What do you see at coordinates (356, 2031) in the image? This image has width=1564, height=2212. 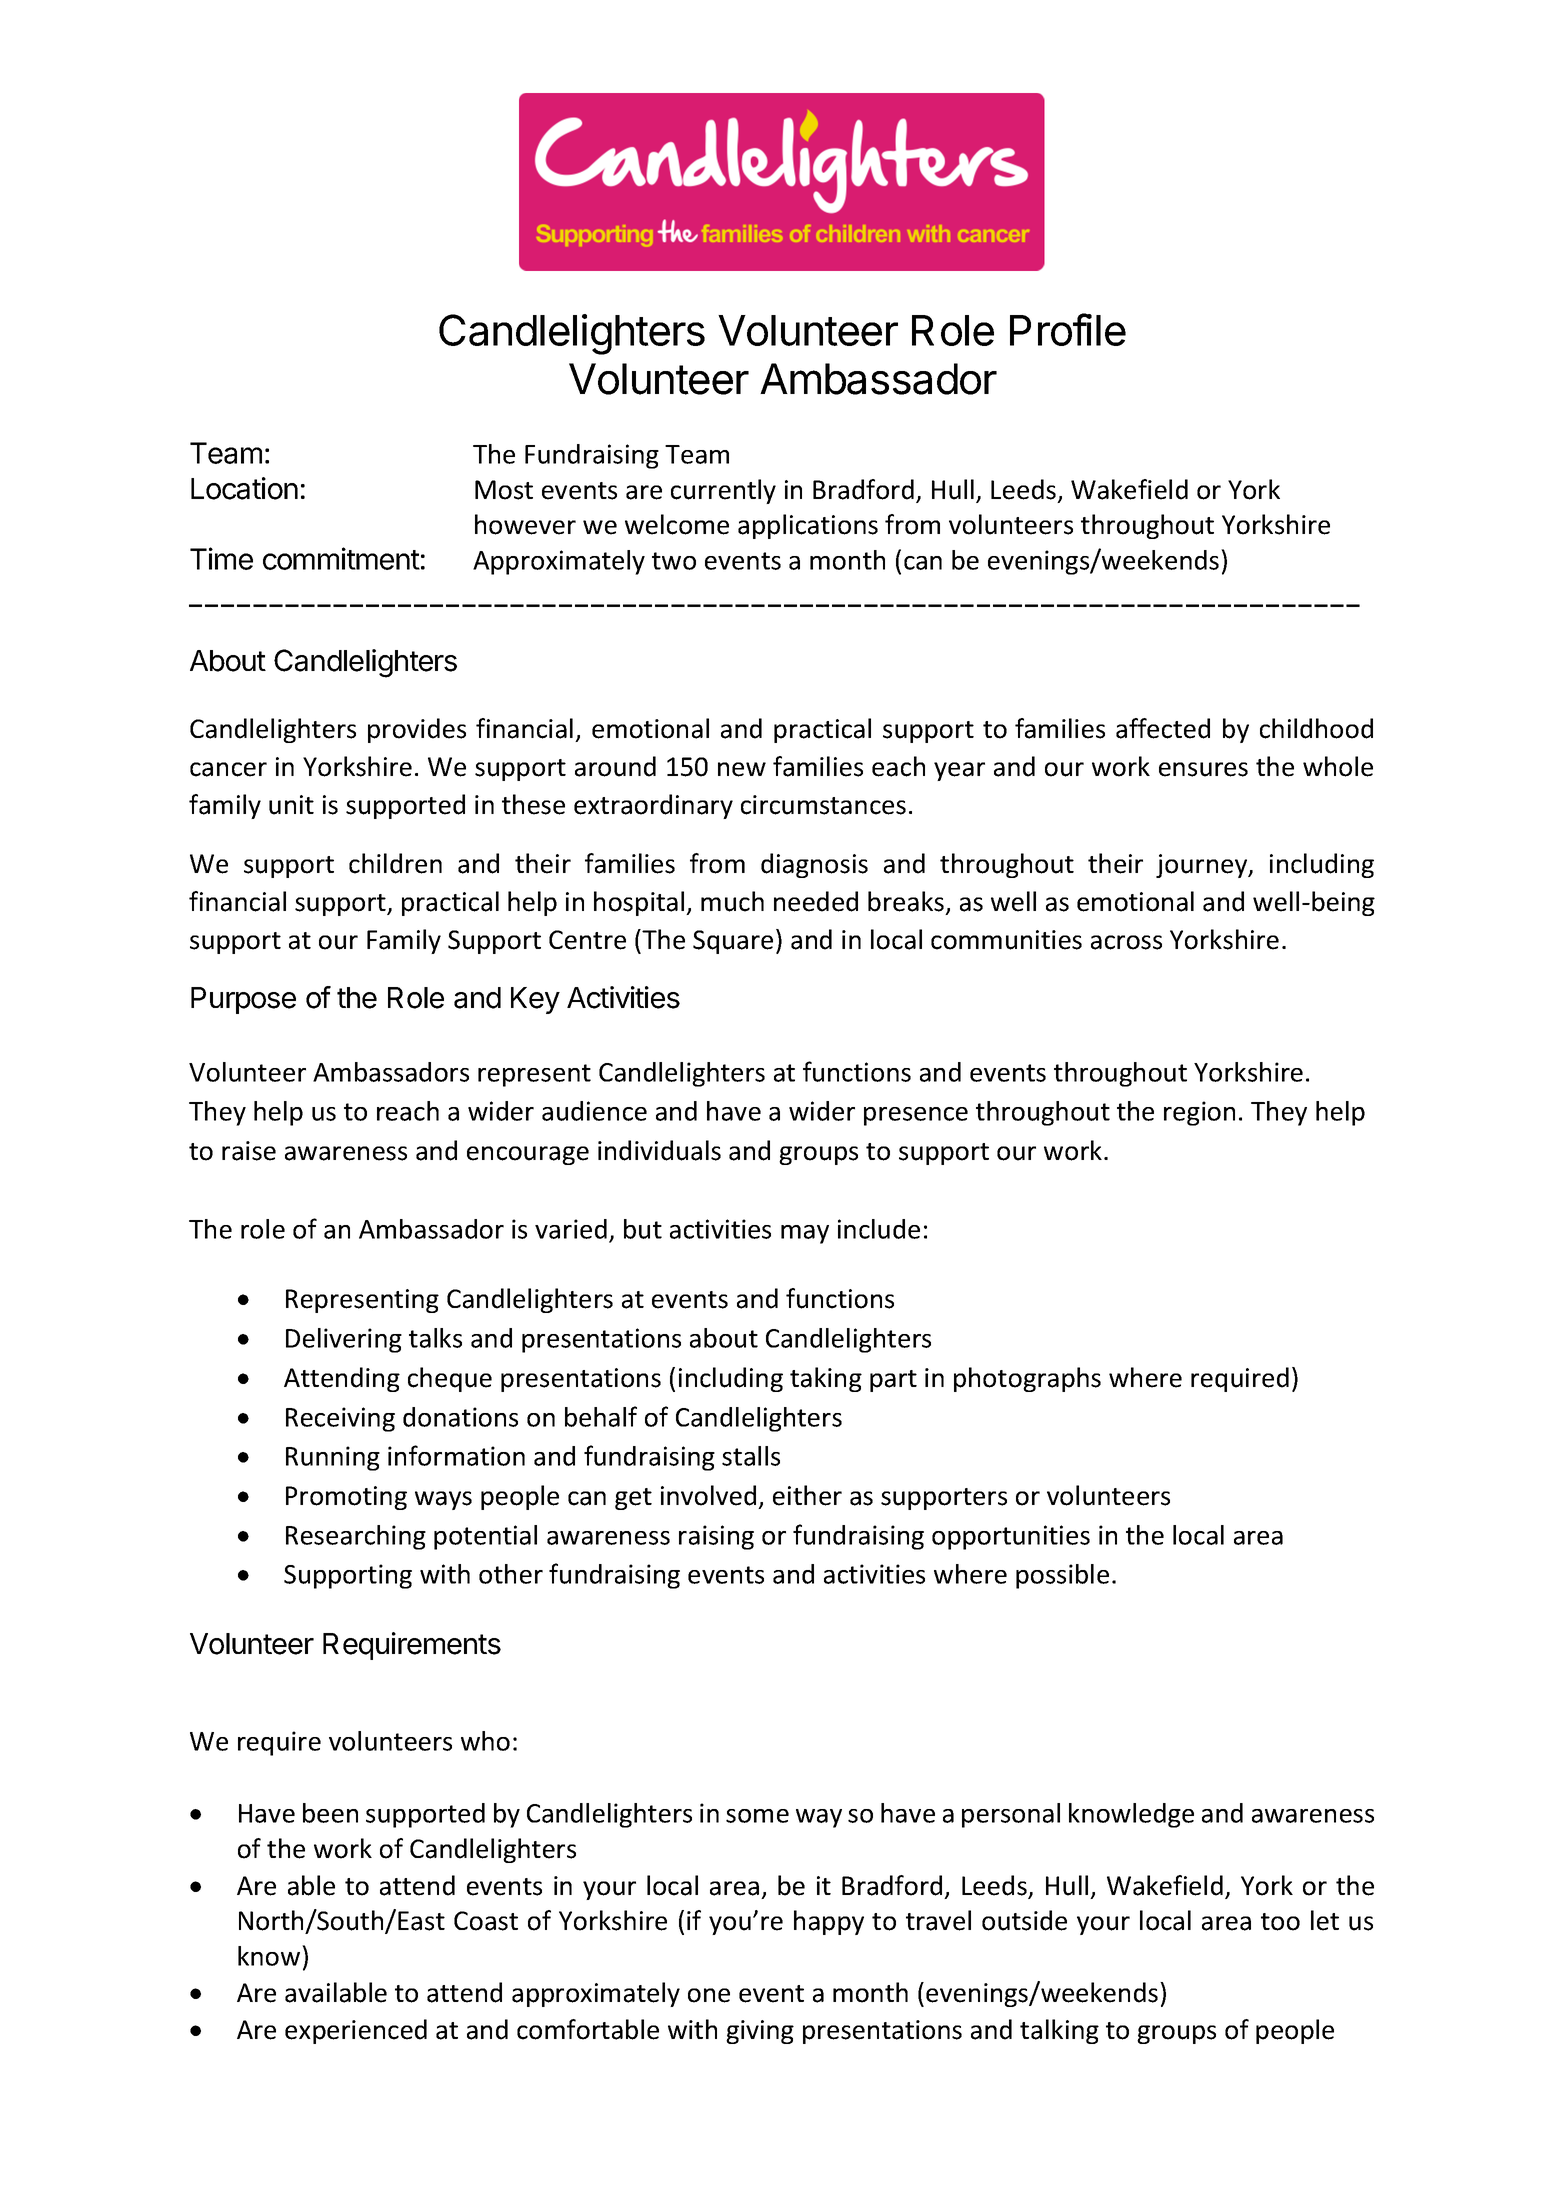 I see `experienced` at bounding box center [356, 2031].
